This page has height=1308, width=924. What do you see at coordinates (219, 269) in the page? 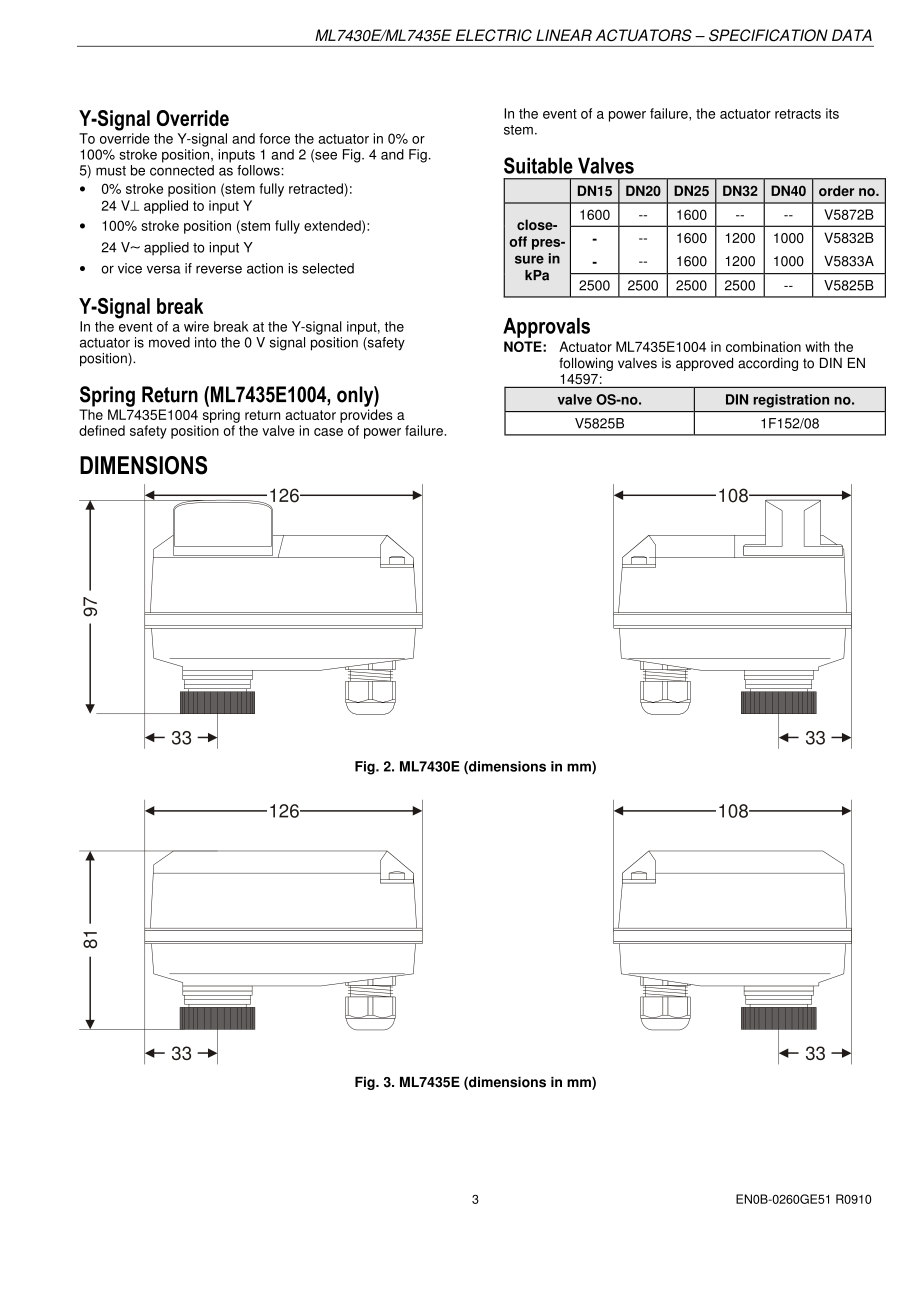
I see `reverse` at bounding box center [219, 269].
